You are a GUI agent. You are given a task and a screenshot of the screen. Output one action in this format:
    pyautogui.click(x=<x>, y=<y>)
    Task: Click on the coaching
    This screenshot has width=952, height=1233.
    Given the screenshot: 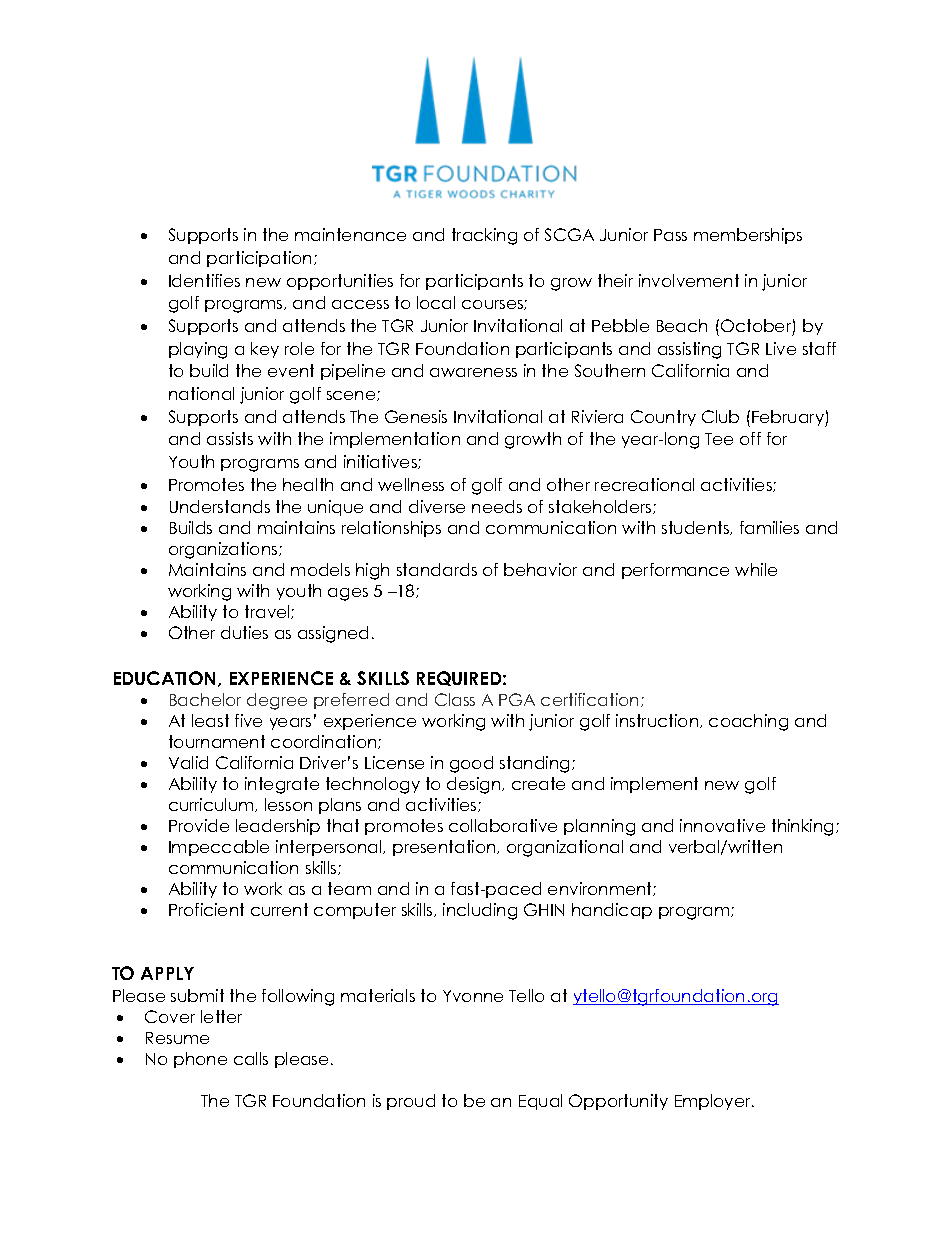 What is the action you would take?
    pyautogui.click(x=748, y=722)
